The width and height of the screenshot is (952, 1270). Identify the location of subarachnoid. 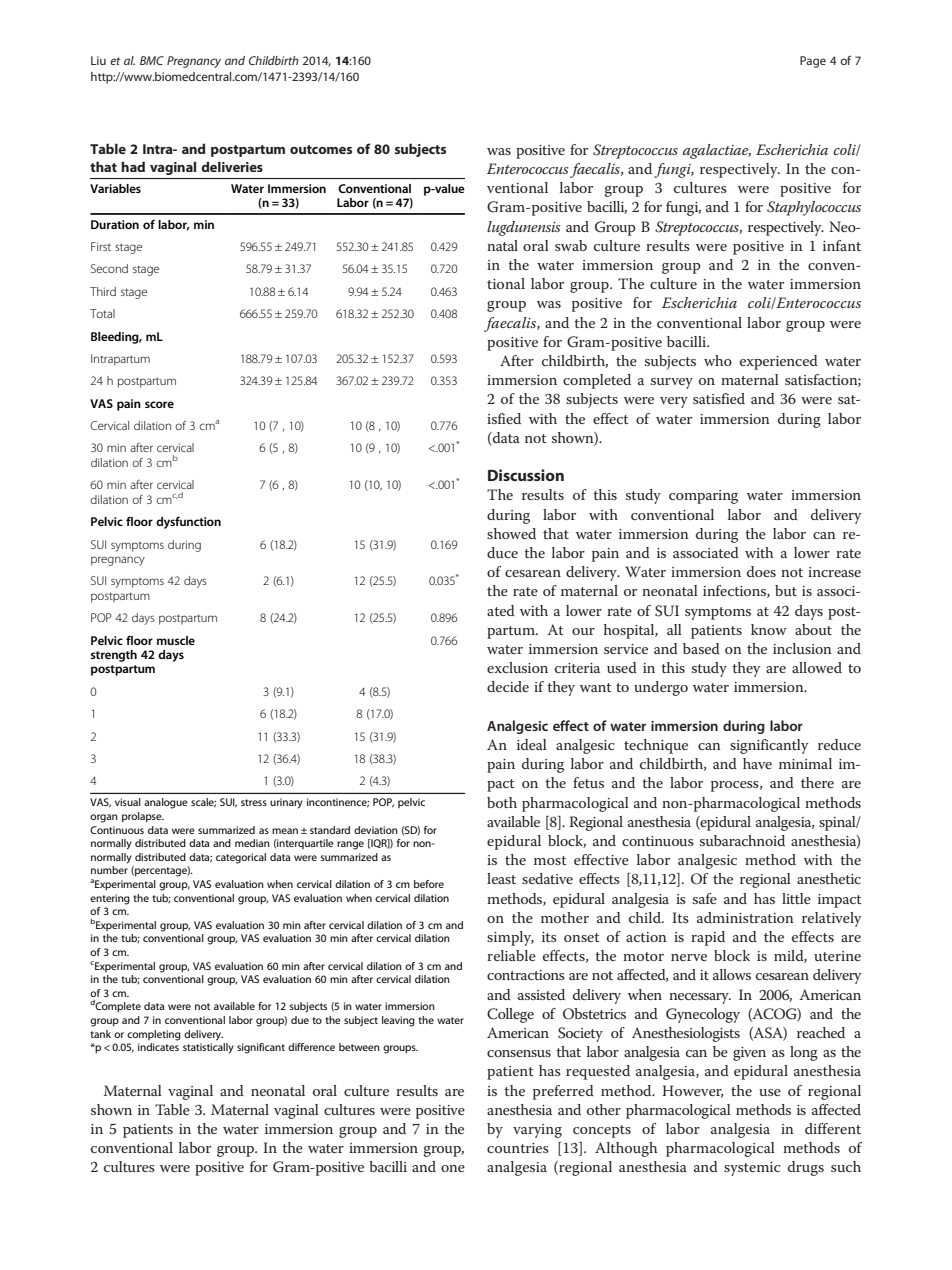
(742, 840).
